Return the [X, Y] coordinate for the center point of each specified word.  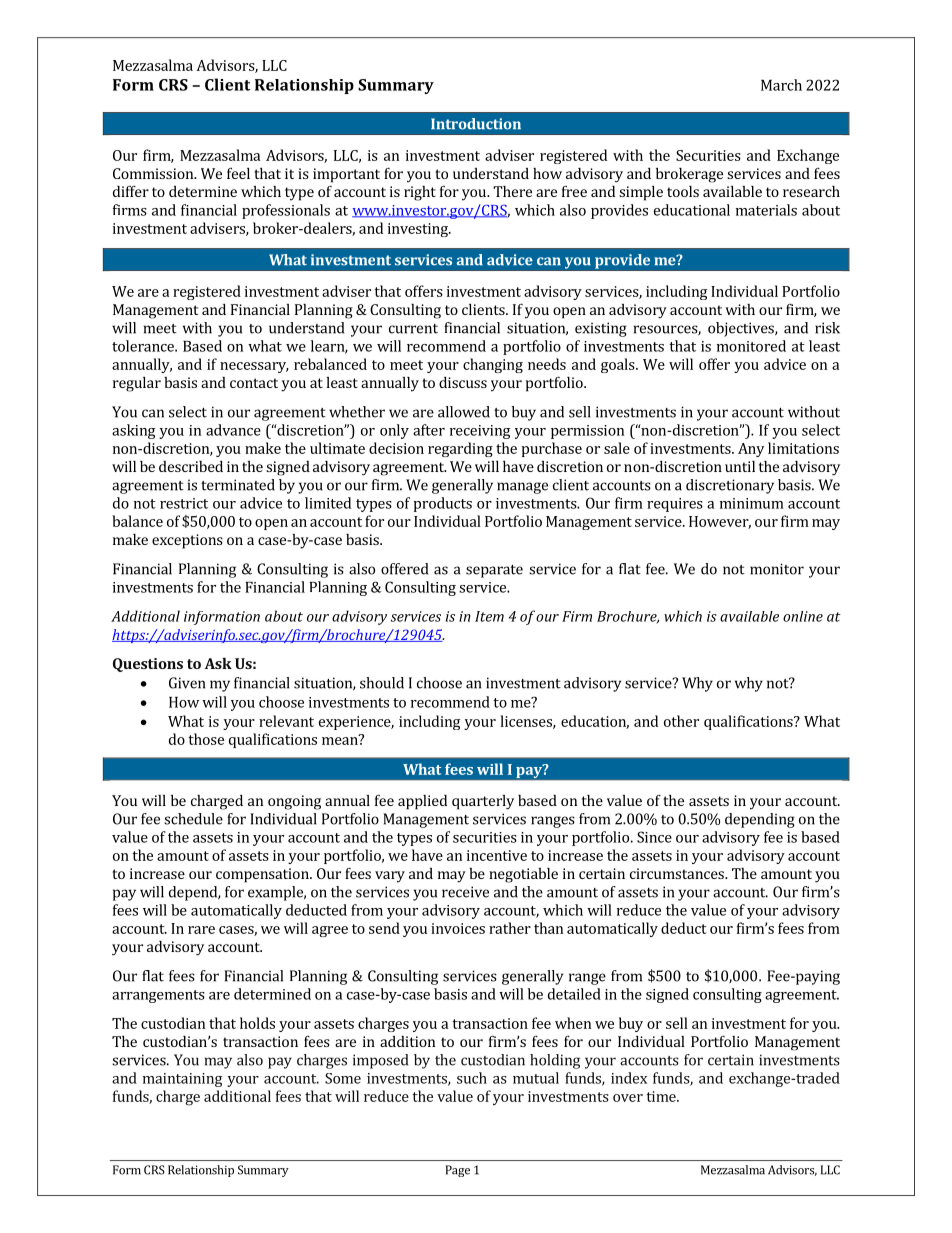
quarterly [483, 802]
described [191, 466]
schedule [193, 819]
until [740, 466]
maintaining [183, 1080]
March [781, 85]
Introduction [476, 124]
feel [238, 173]
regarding [460, 449]
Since [654, 837]
